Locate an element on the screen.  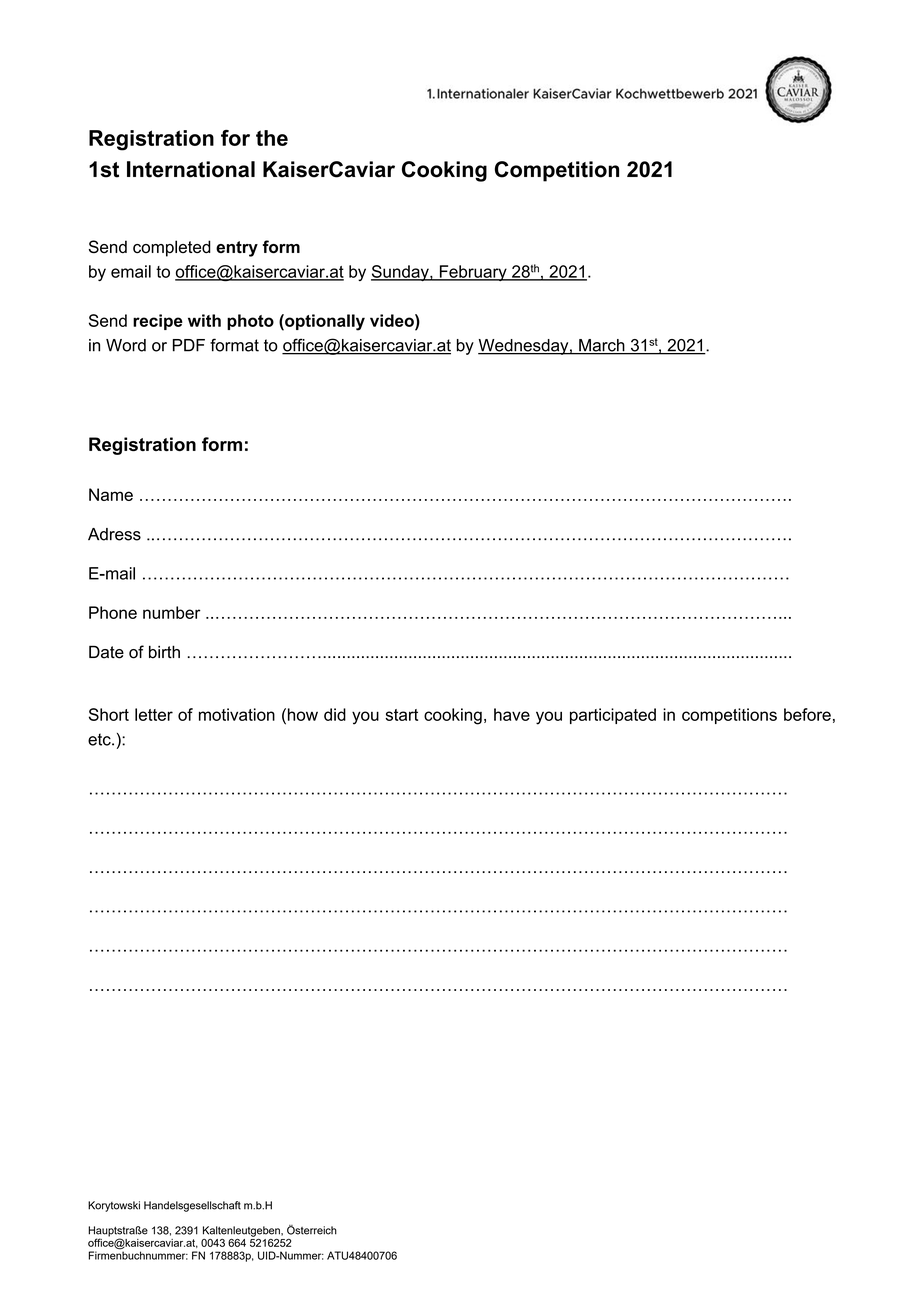
February is located at coordinates (473, 273).
